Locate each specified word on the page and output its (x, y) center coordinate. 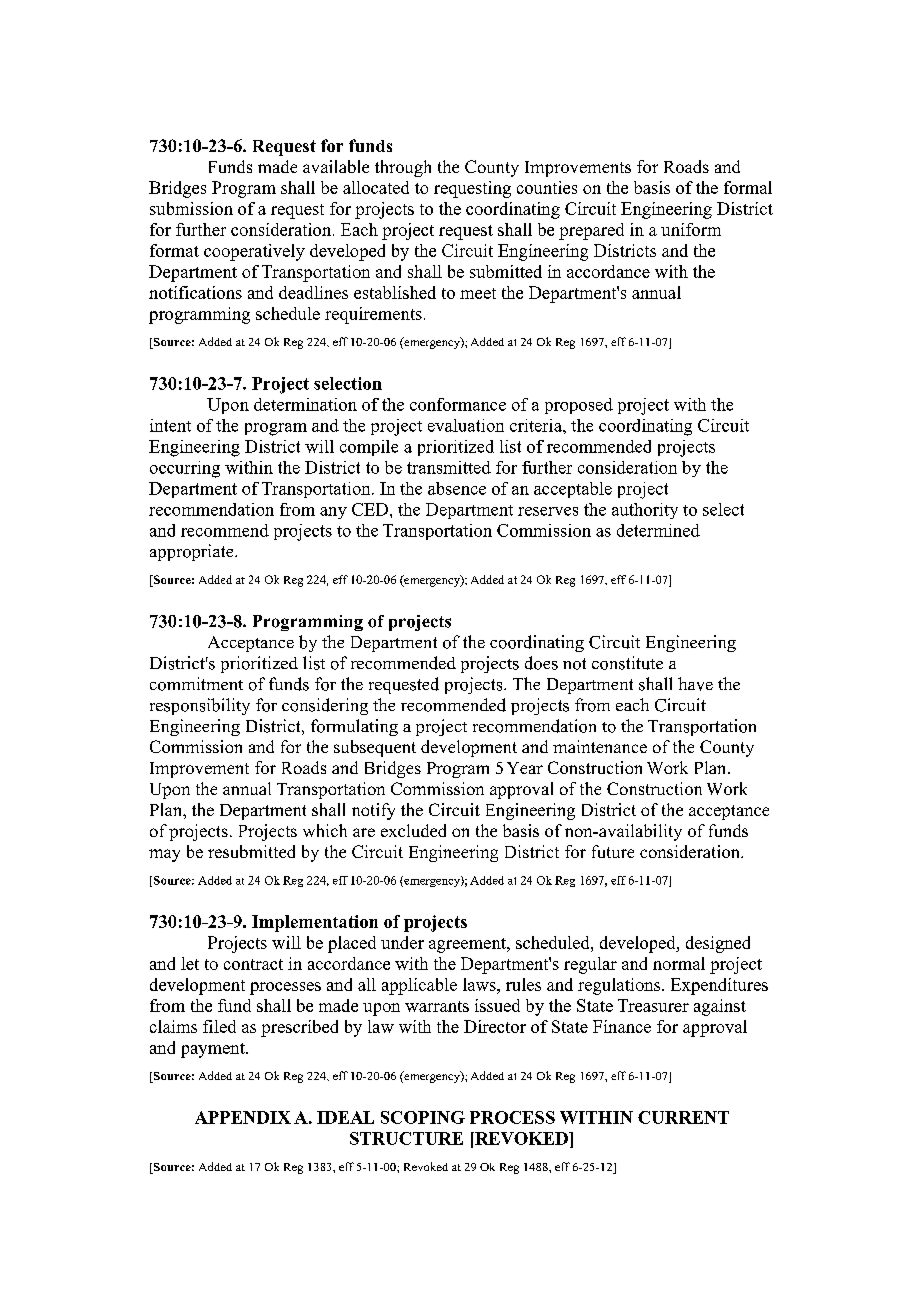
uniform (691, 229)
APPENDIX (243, 1117)
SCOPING (423, 1117)
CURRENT (683, 1117)
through (403, 168)
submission (191, 208)
